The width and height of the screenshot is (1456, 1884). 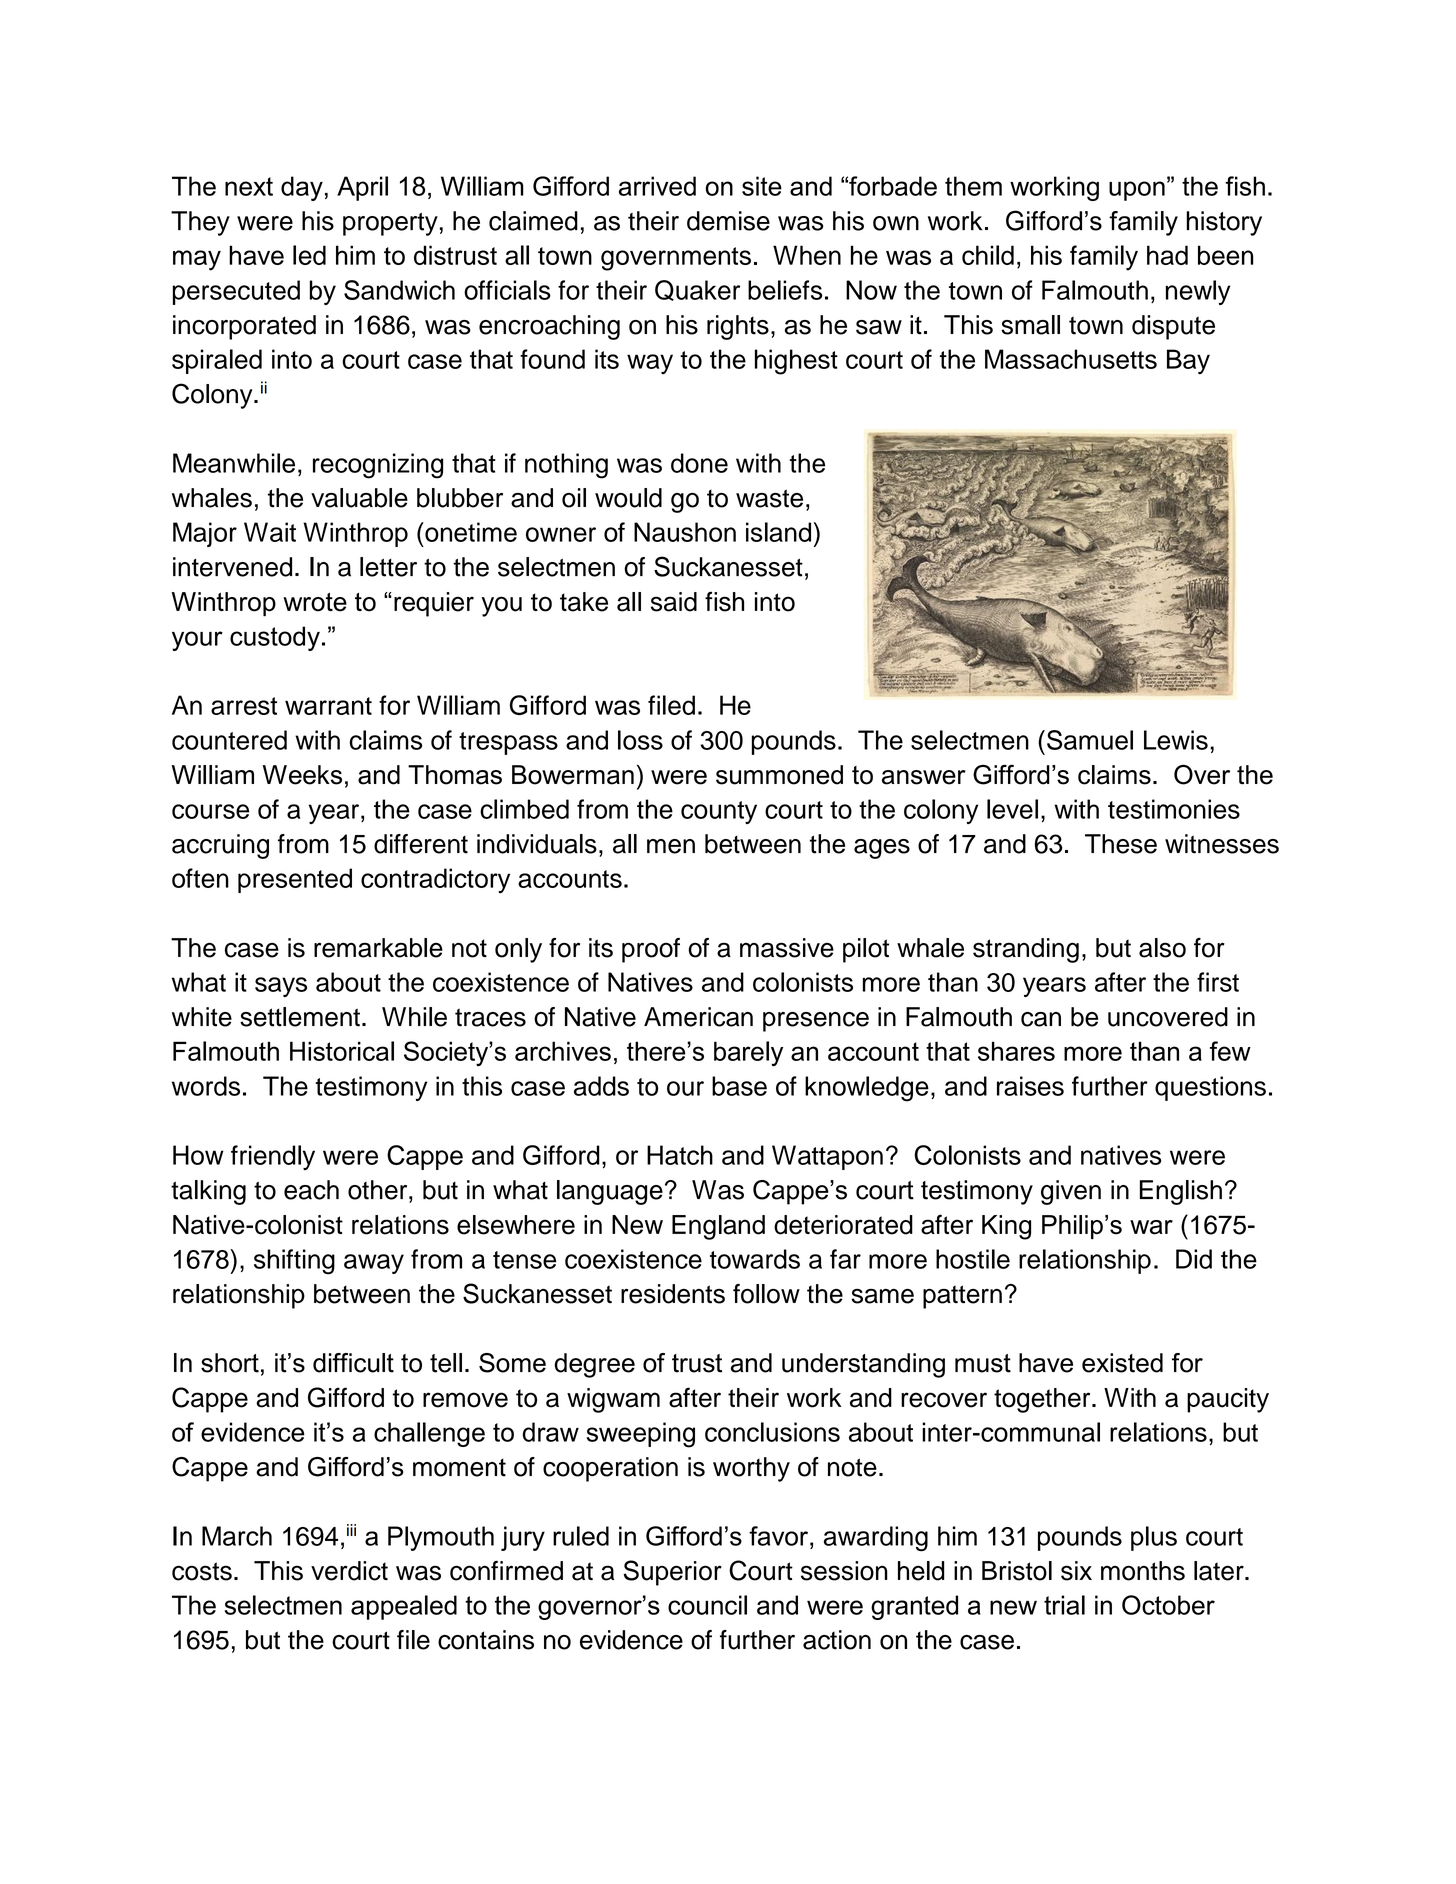 What do you see at coordinates (315, 602) in the screenshot?
I see `wrote` at bounding box center [315, 602].
